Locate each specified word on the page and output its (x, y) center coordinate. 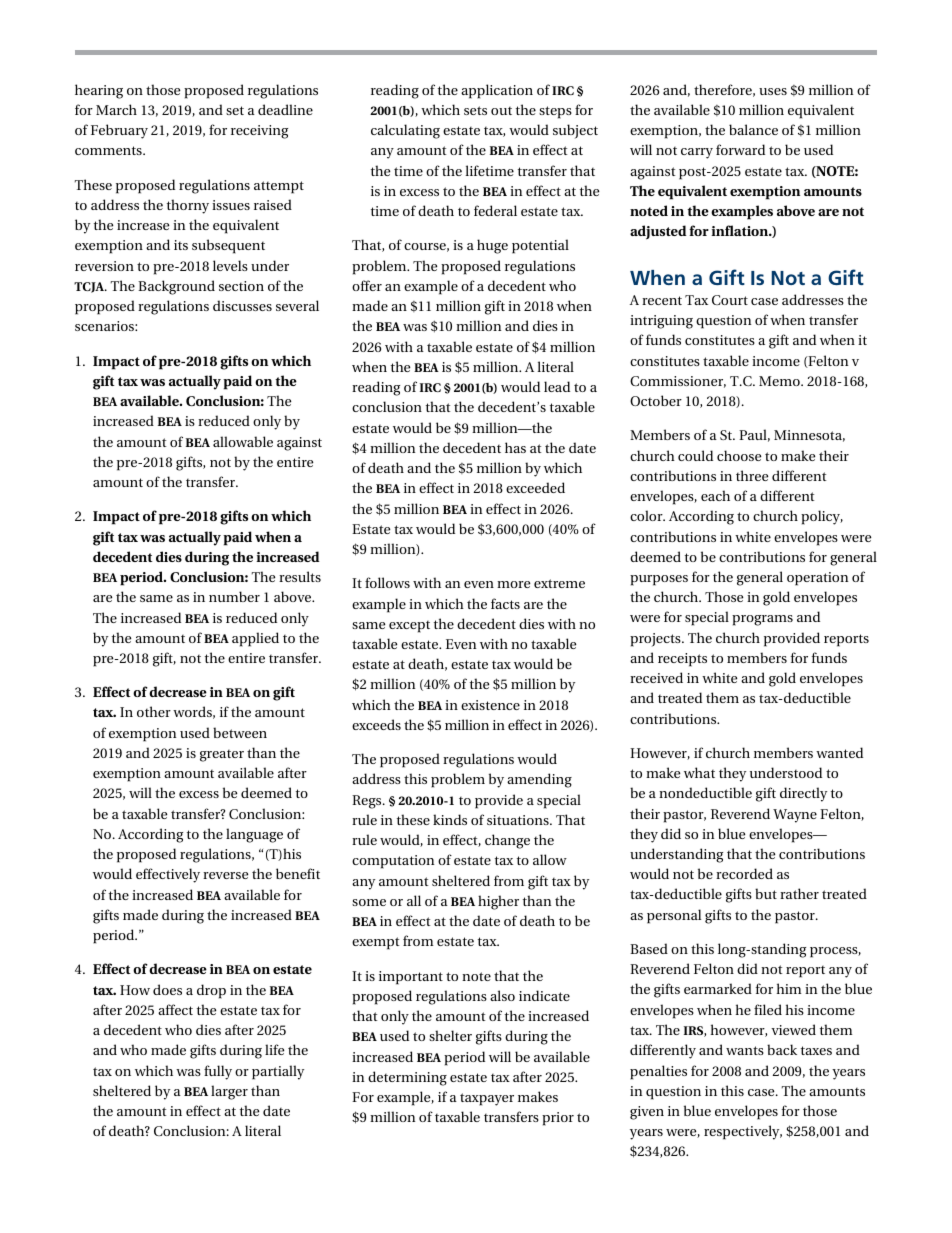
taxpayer (487, 1099)
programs (762, 620)
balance (753, 129)
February (119, 131)
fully (218, 1072)
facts (505, 603)
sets (475, 110)
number (234, 596)
